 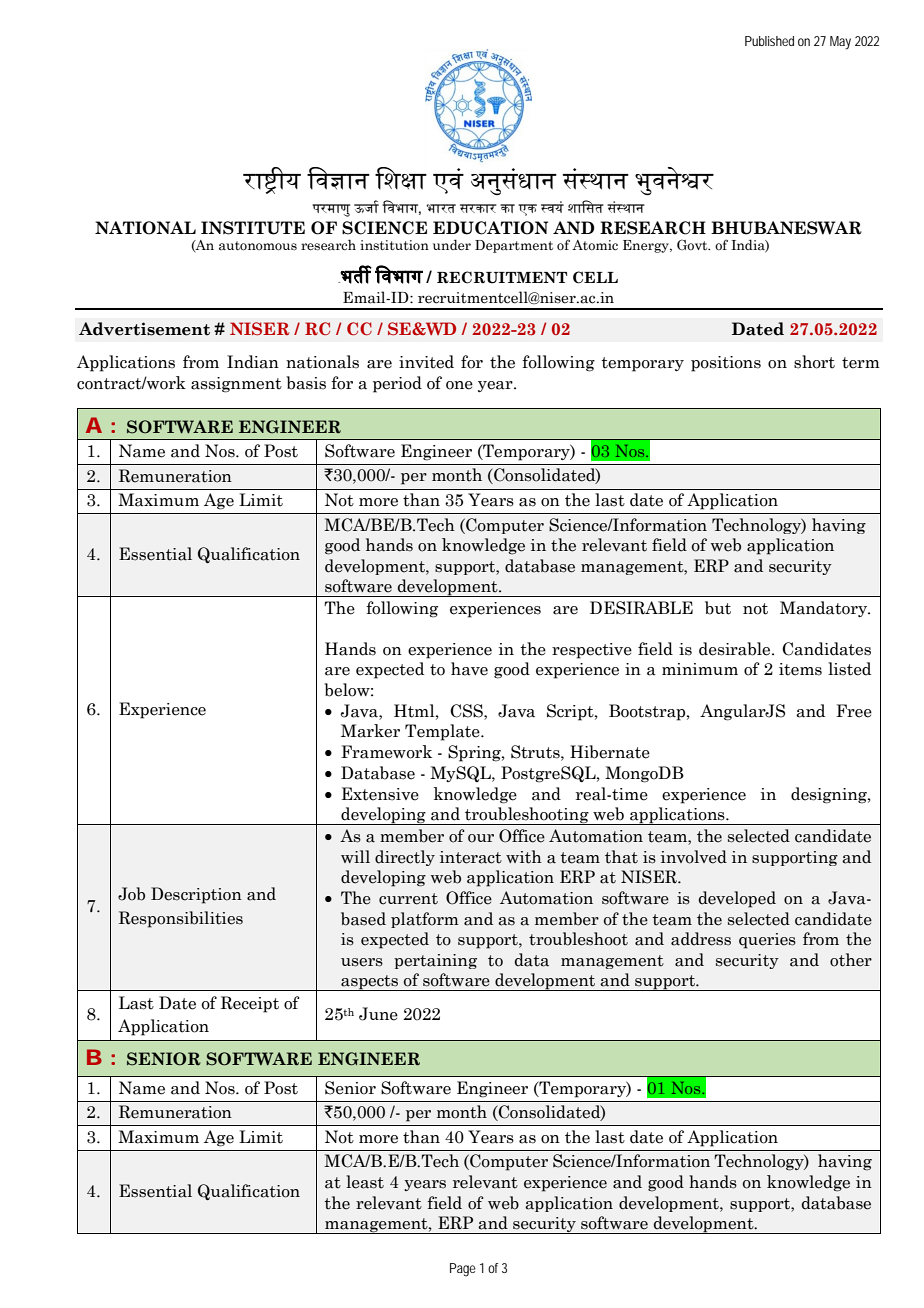 What do you see at coordinates (767, 941) in the document?
I see `queries` at bounding box center [767, 941].
